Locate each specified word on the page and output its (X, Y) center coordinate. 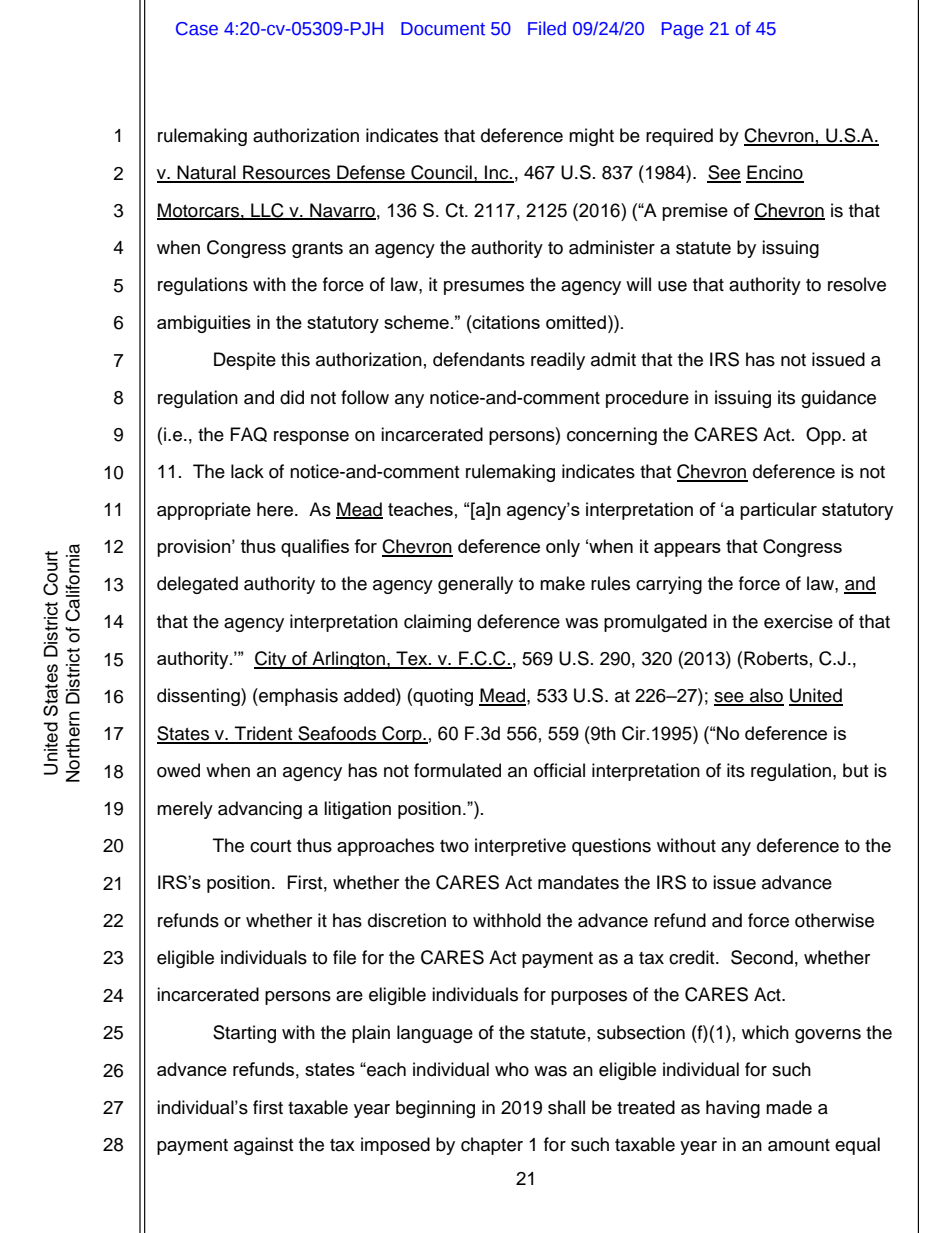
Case (197, 29)
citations (505, 322)
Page (682, 30)
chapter (492, 1146)
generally (475, 585)
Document (443, 29)
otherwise (834, 920)
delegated (197, 585)
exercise (798, 621)
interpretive (520, 847)
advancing (260, 810)
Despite (245, 361)
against (263, 1146)
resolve (857, 284)
